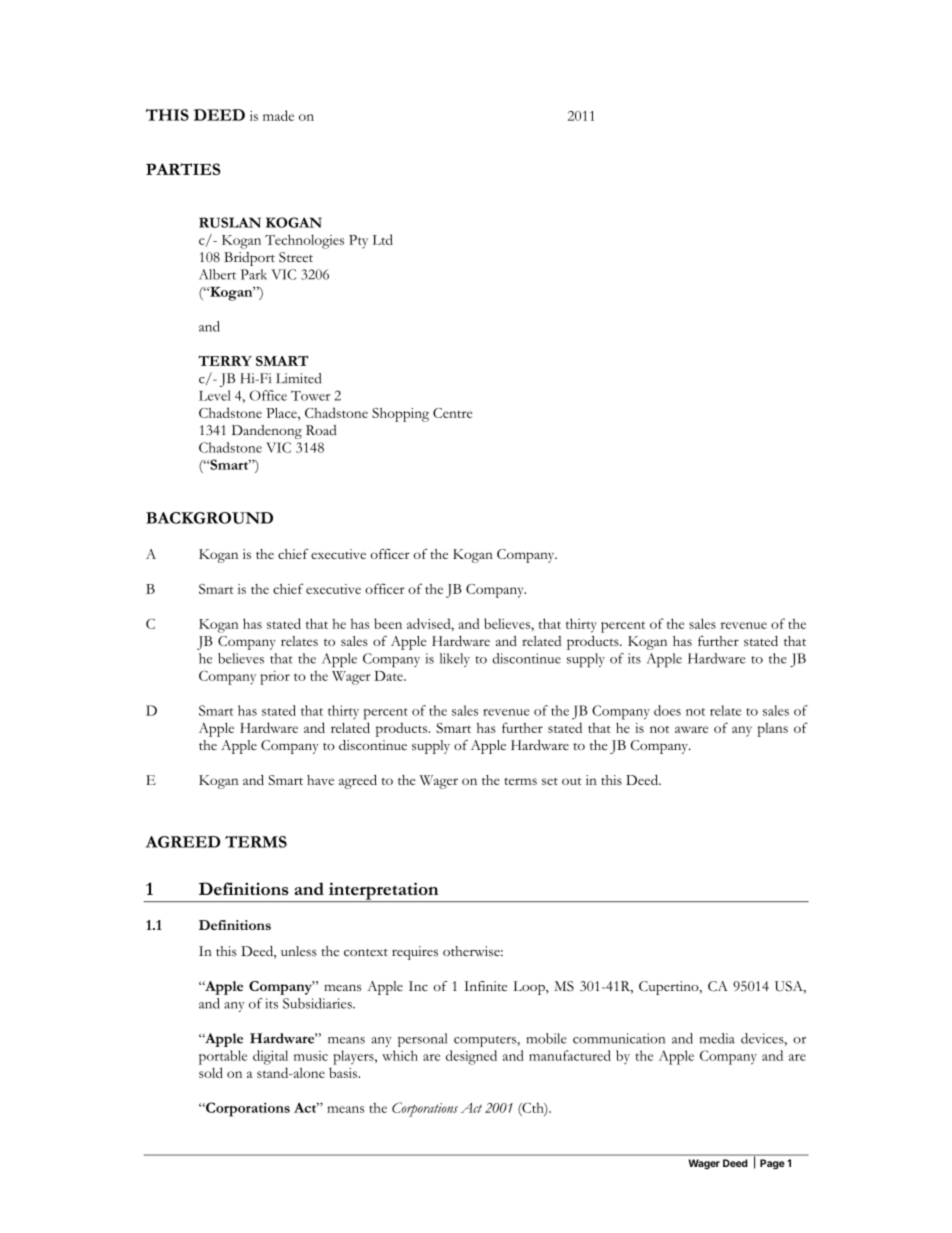 The image size is (952, 1233). What do you see at coordinates (471, 1057) in the screenshot?
I see `designed` at bounding box center [471, 1057].
